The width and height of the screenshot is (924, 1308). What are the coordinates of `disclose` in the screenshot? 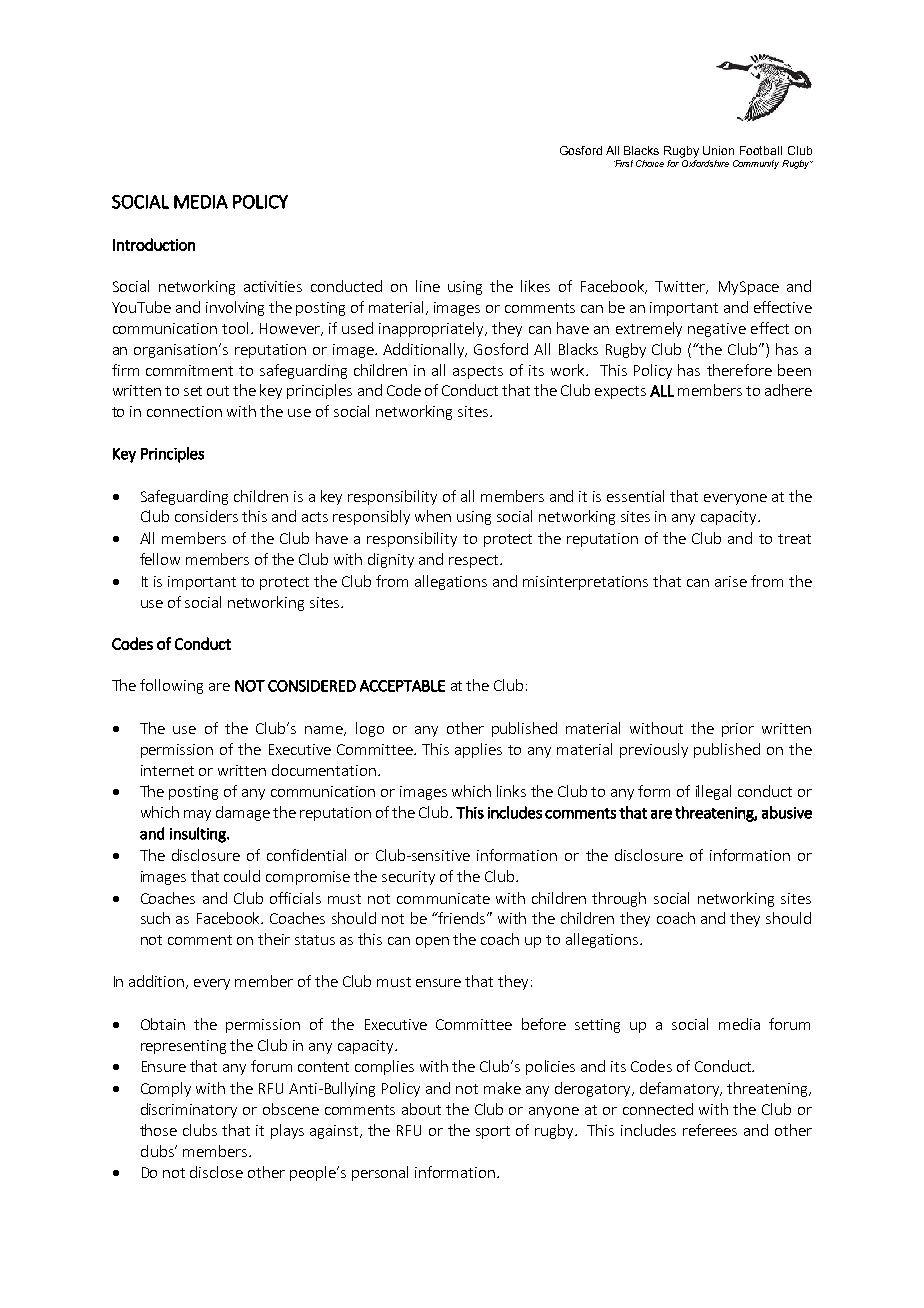 It's located at (216, 1172).
